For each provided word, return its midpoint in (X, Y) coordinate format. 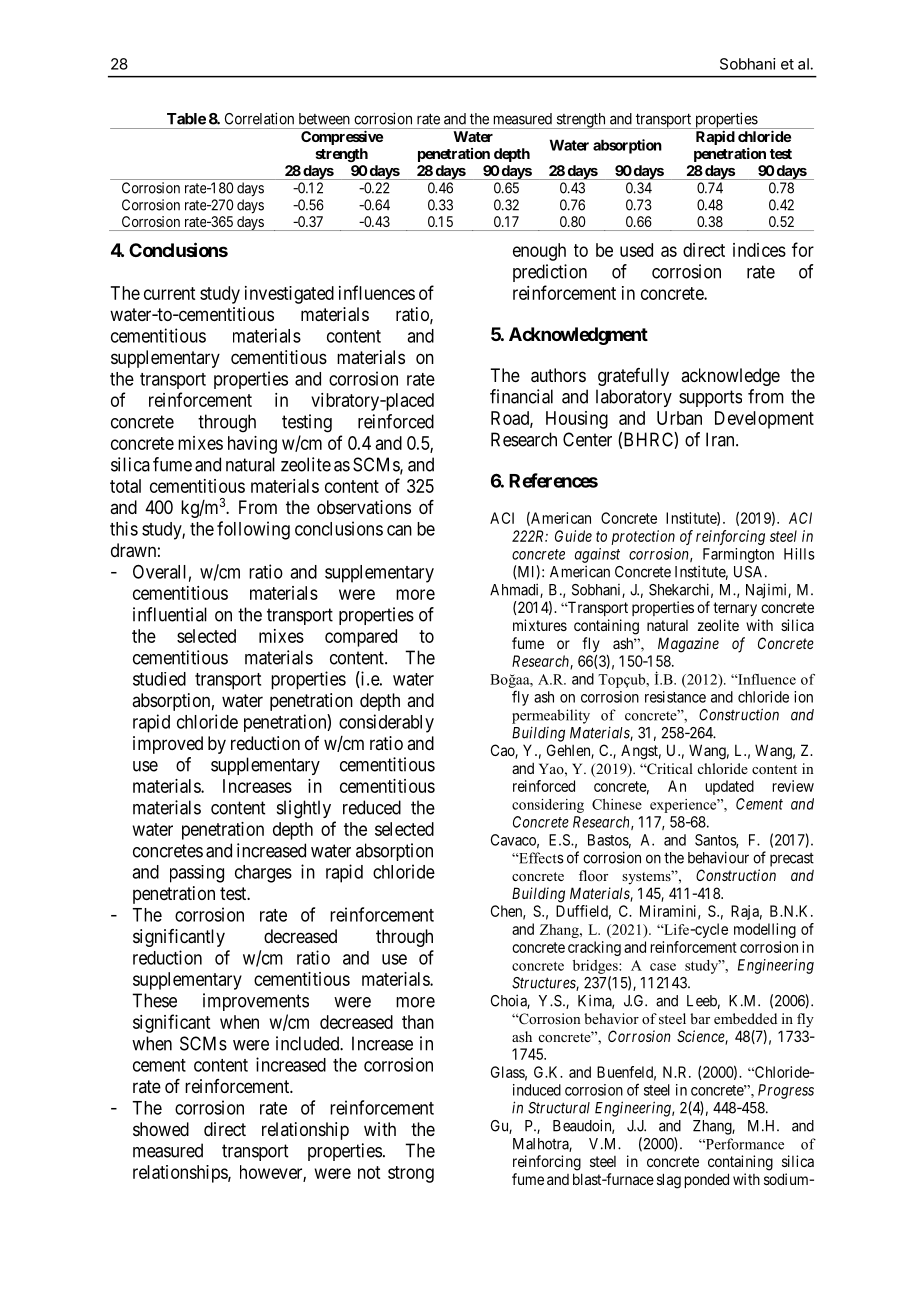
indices (759, 250)
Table (186, 119)
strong (411, 1174)
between (324, 119)
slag (669, 1181)
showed (161, 1129)
